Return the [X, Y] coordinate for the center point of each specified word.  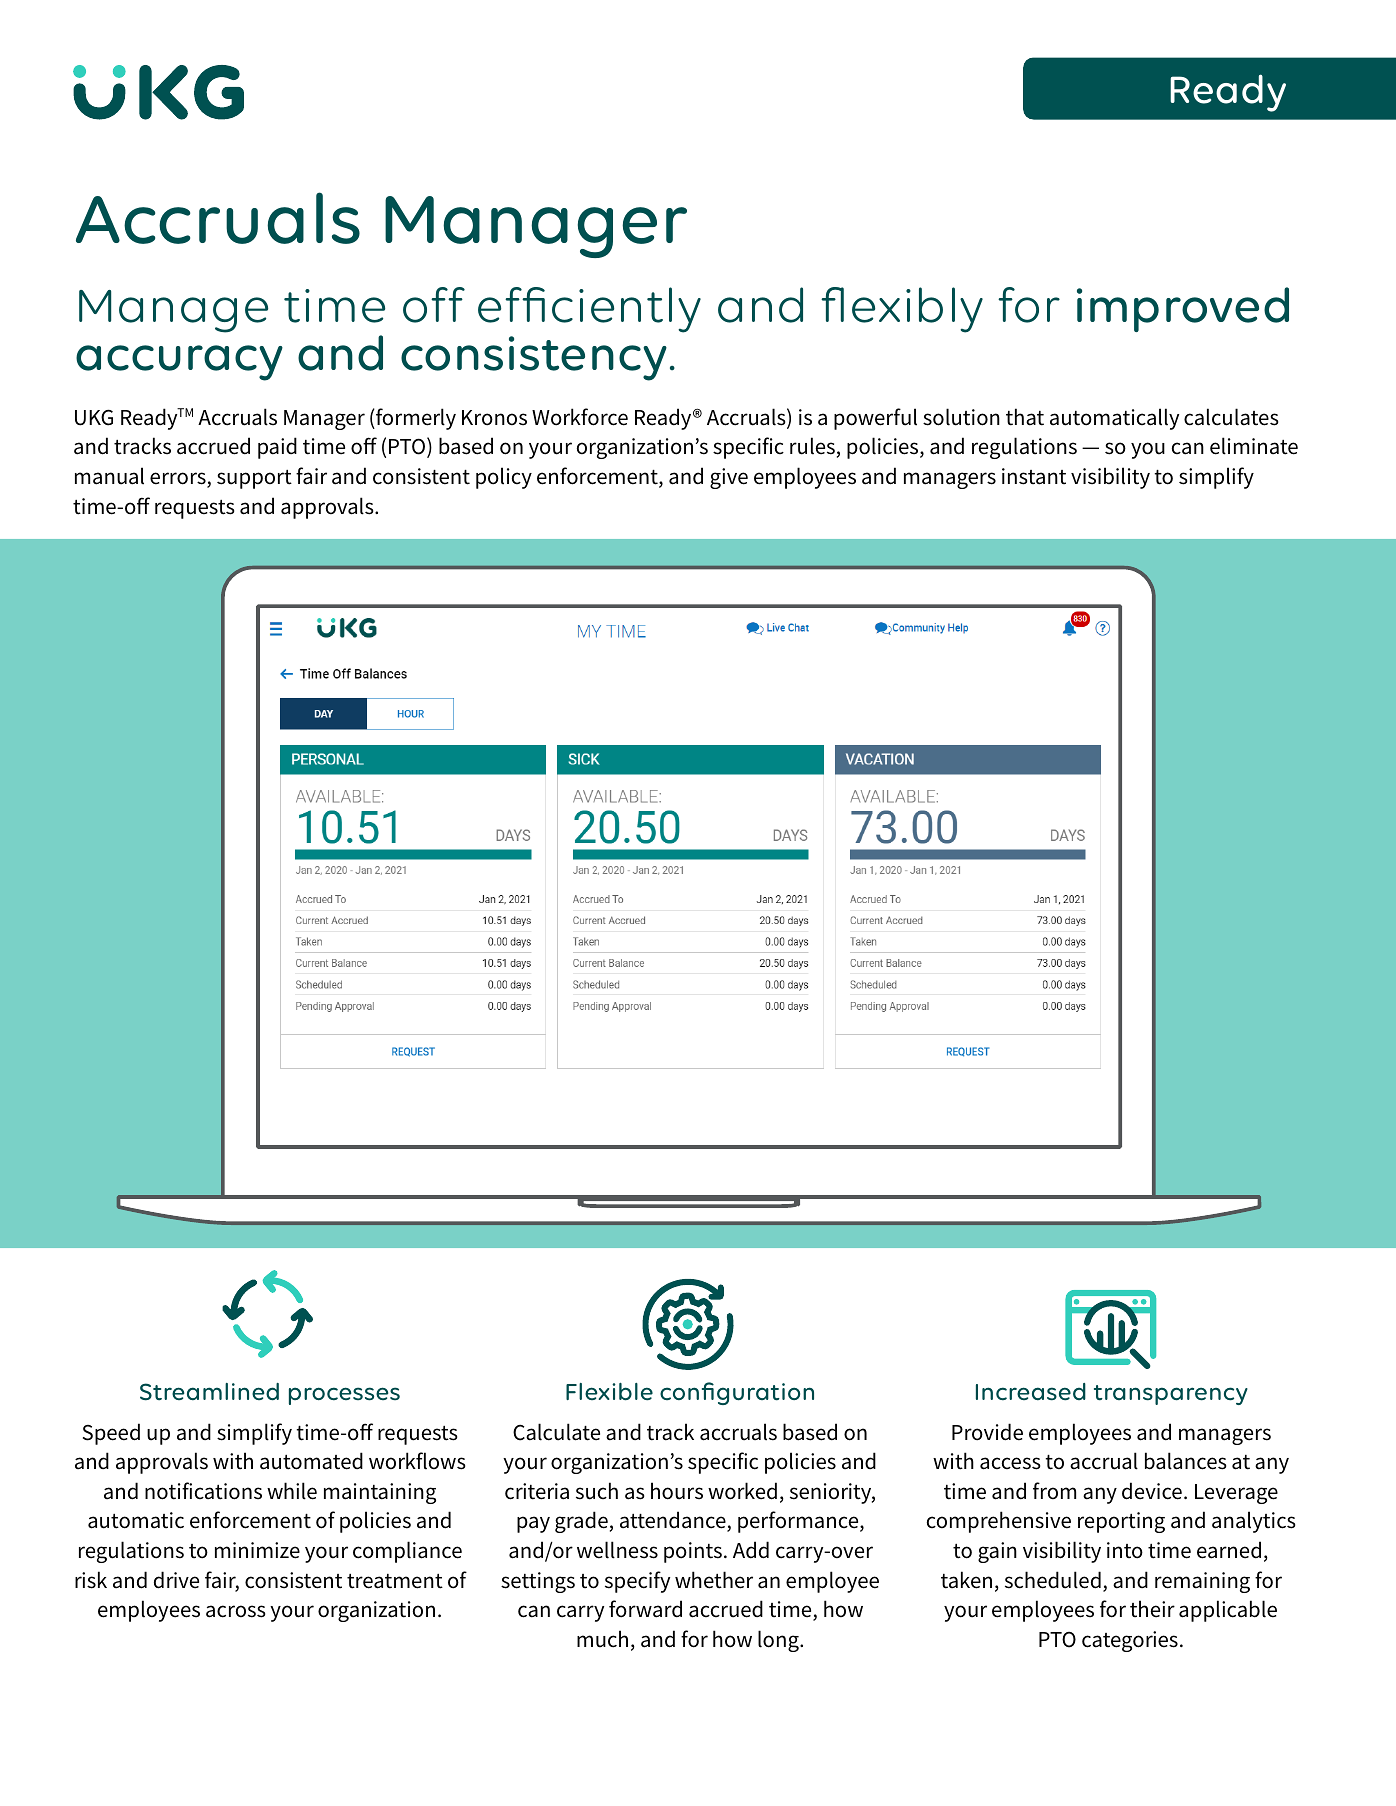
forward [645, 1609]
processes [344, 1396]
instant [1034, 476]
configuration [737, 1393]
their [1152, 1609]
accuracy [179, 363]
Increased [1031, 1392]
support [254, 479]
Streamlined [209, 1392]
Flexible [609, 1392]
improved [1183, 309]
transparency [1171, 1395]
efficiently [589, 310]
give [729, 478]
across [235, 1611]
